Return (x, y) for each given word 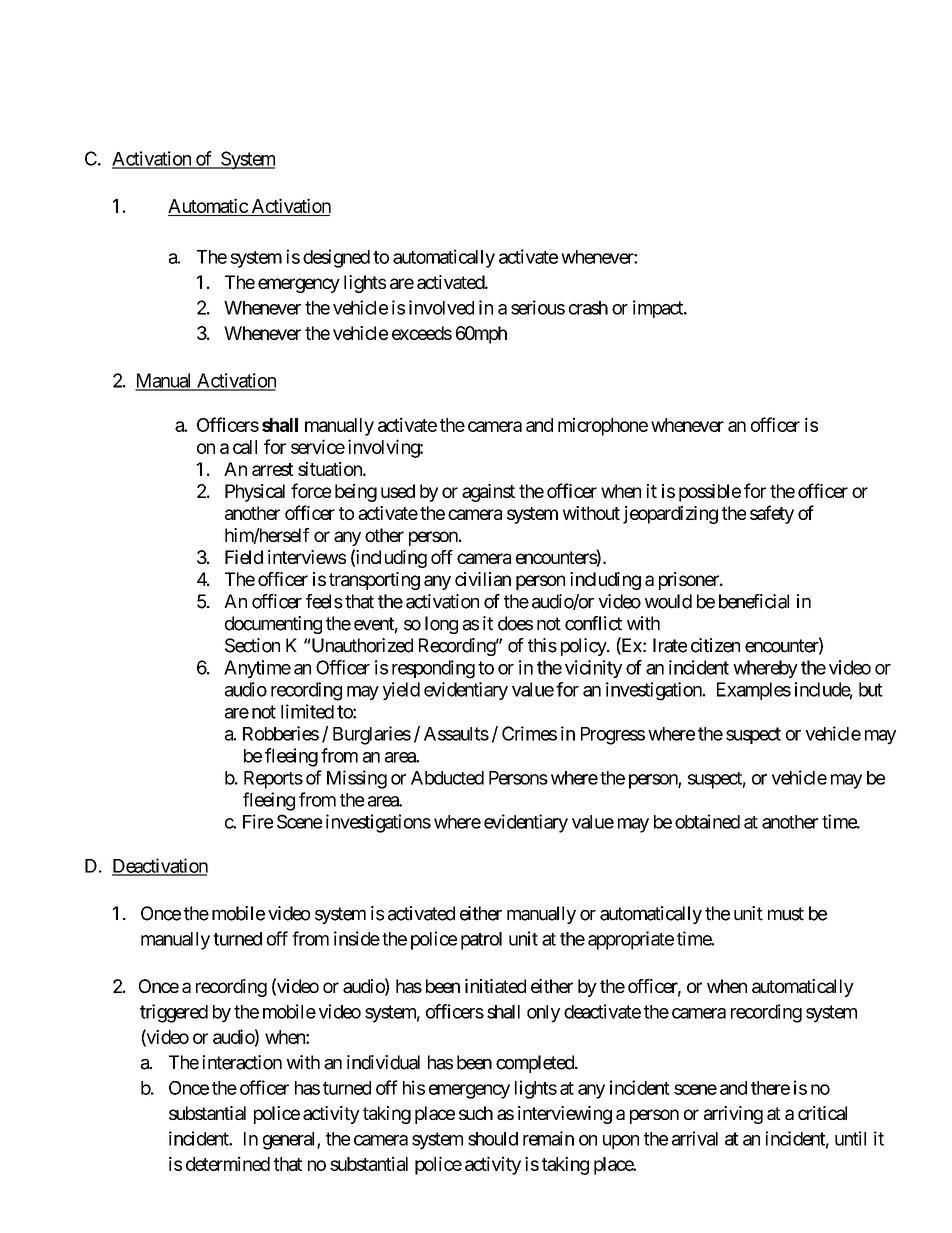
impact (659, 309)
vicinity (593, 669)
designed (336, 258)
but (871, 689)
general (290, 1141)
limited (307, 711)
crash (588, 308)
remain (548, 1138)
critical (822, 1113)
